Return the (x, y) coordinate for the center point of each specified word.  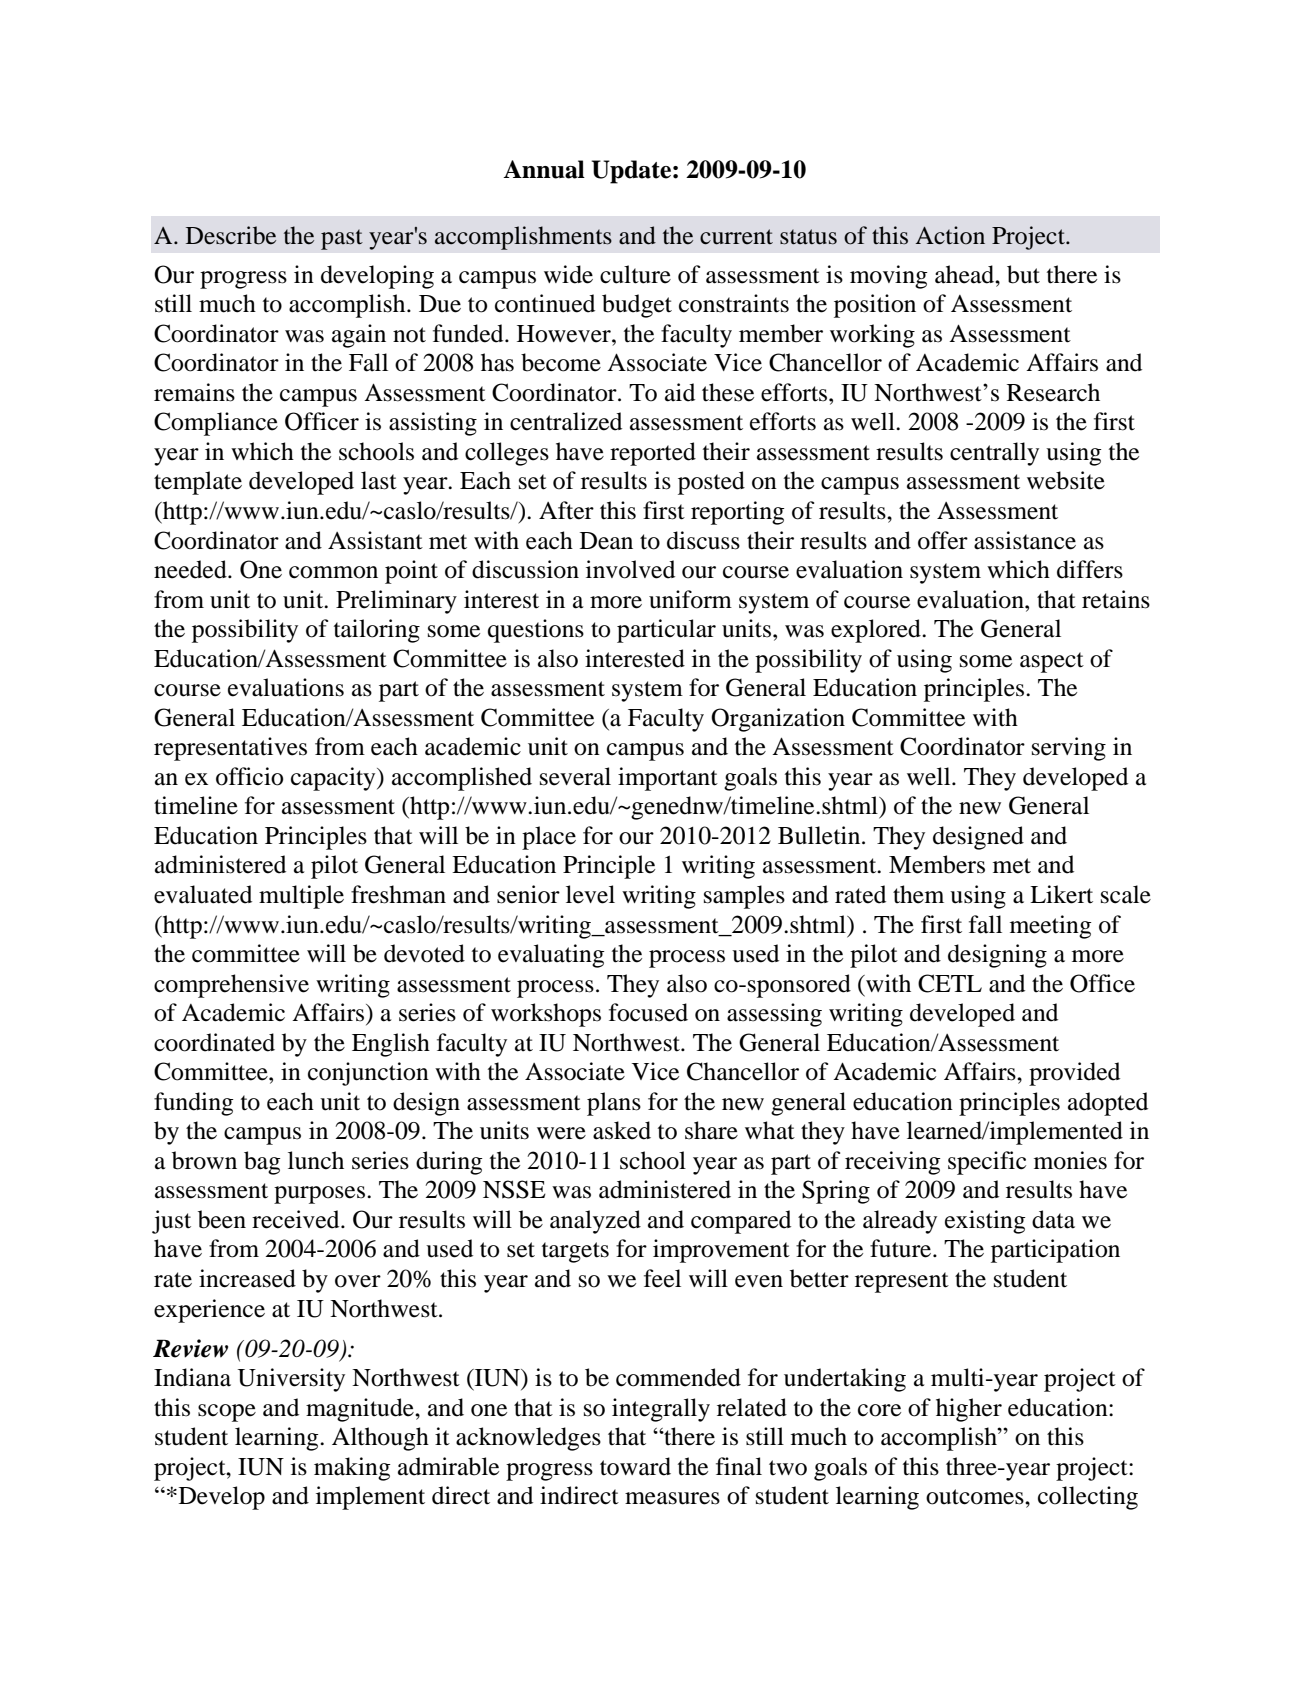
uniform (690, 599)
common (333, 572)
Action (950, 235)
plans (614, 1104)
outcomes (976, 1497)
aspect (1052, 662)
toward (635, 1466)
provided (1074, 1074)
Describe (231, 235)
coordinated (214, 1042)
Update (631, 172)
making (352, 1469)
